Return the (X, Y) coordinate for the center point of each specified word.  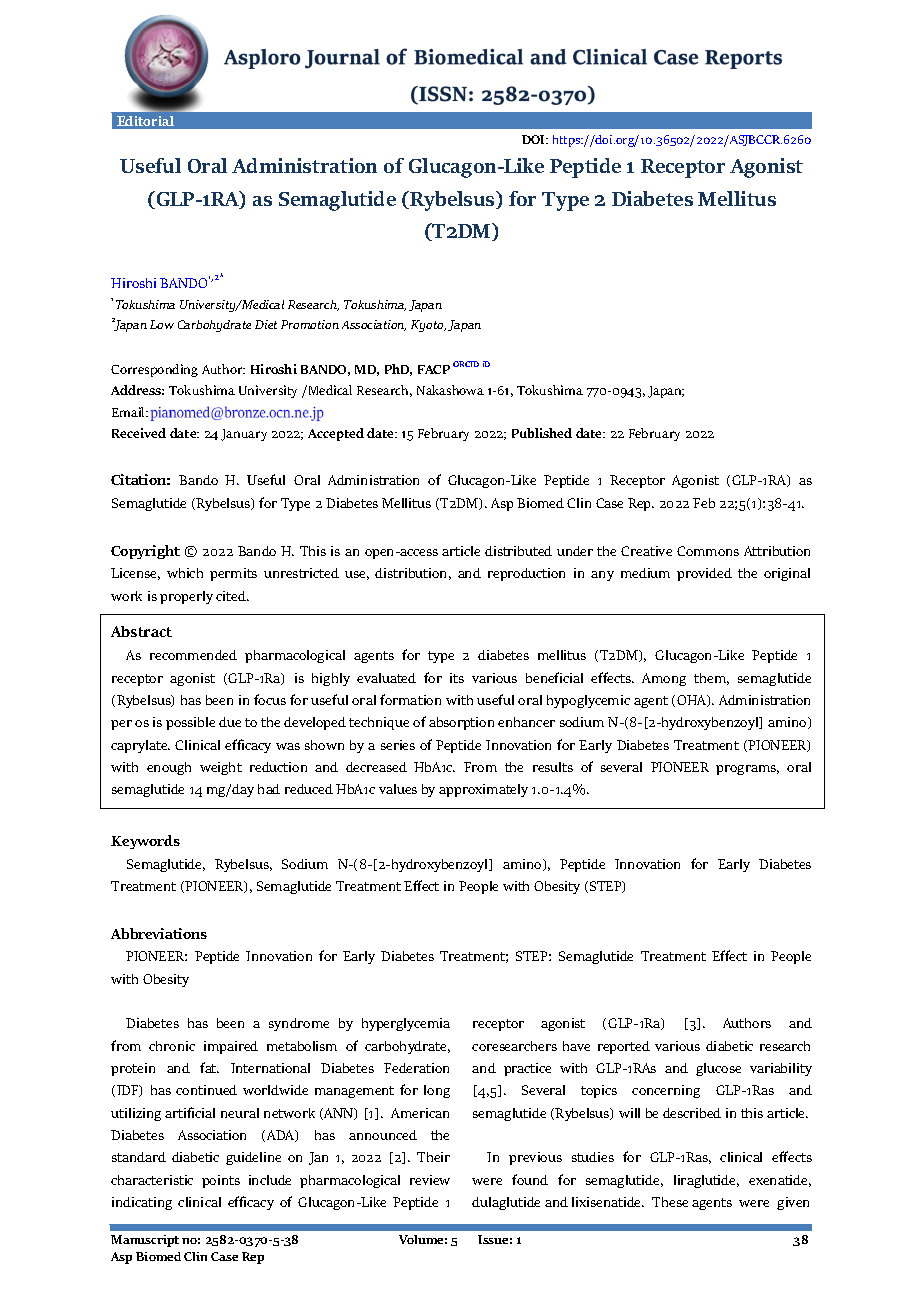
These (670, 1202)
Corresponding (154, 370)
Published (542, 433)
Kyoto (428, 326)
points (221, 1181)
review (430, 1180)
